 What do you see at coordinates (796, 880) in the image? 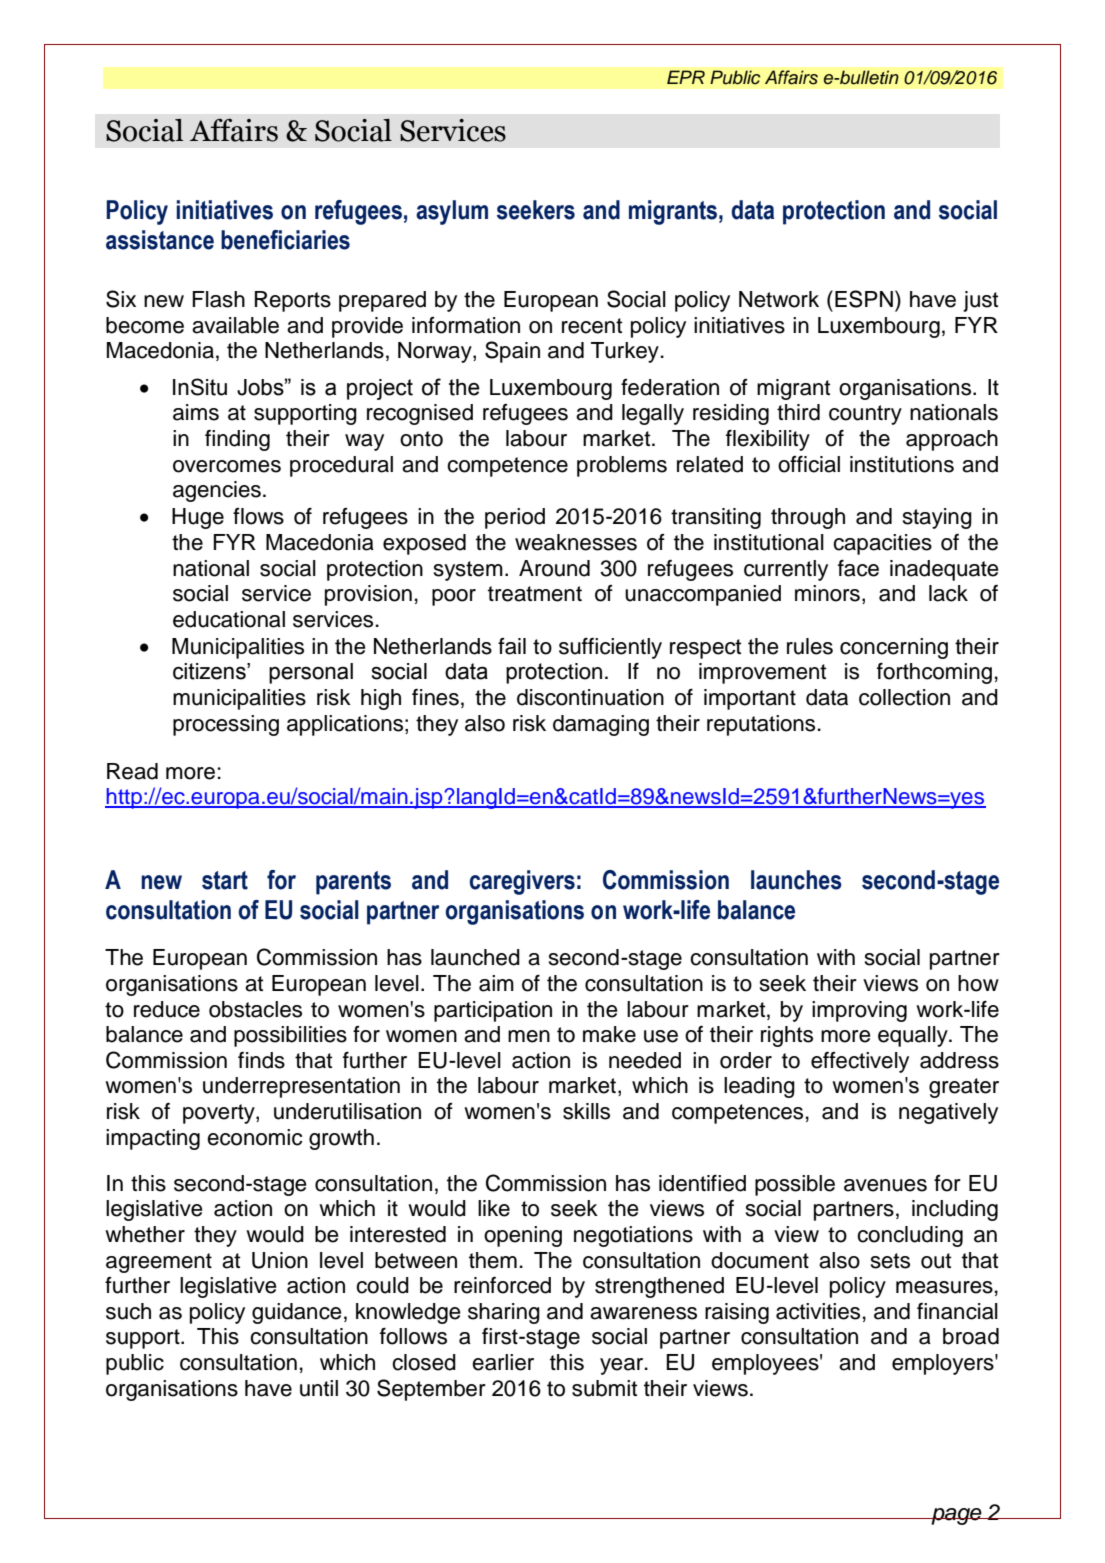
I see `launches` at bounding box center [796, 880].
